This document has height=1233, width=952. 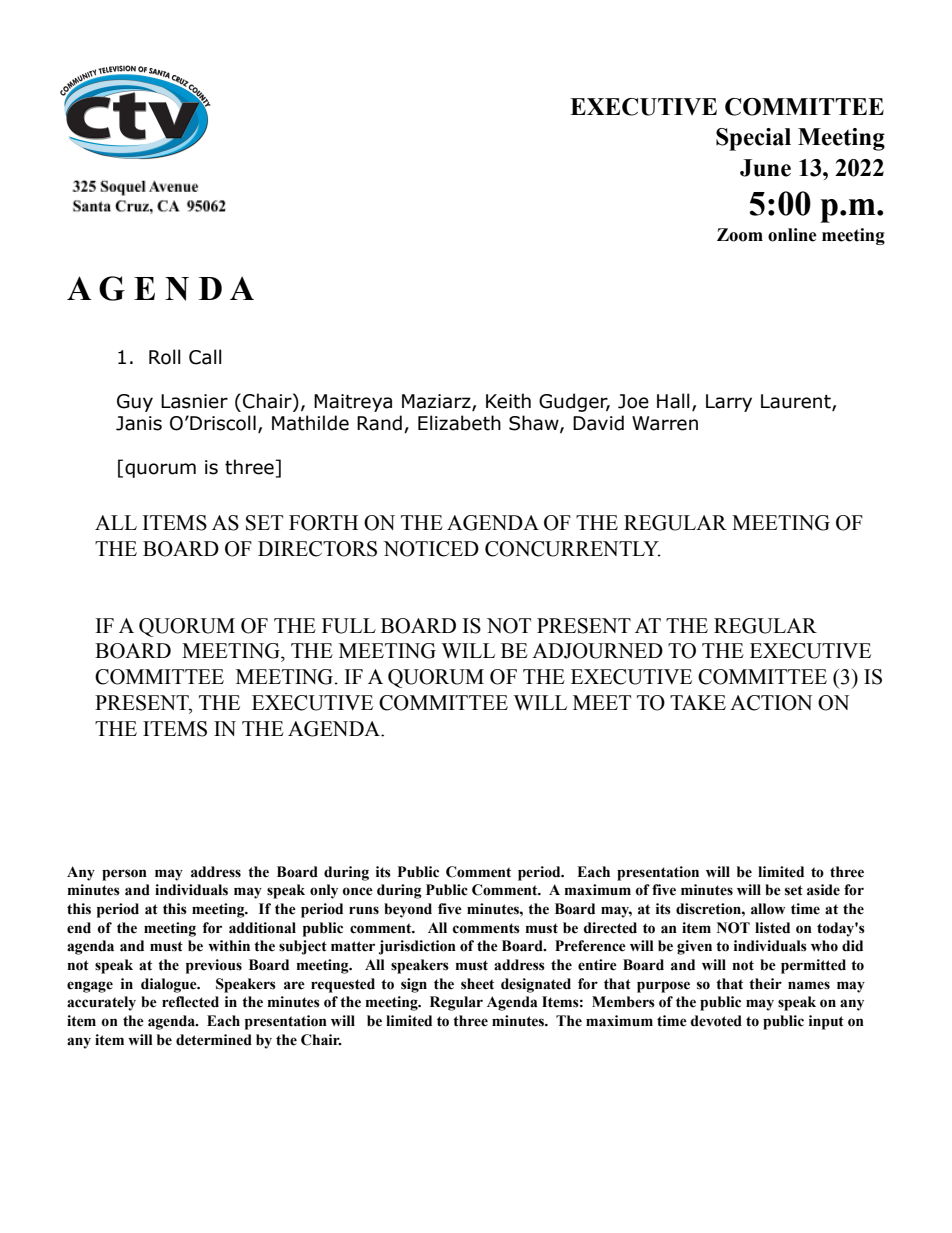 What do you see at coordinates (431, 549) in the document?
I see `NOTICED` at bounding box center [431, 549].
